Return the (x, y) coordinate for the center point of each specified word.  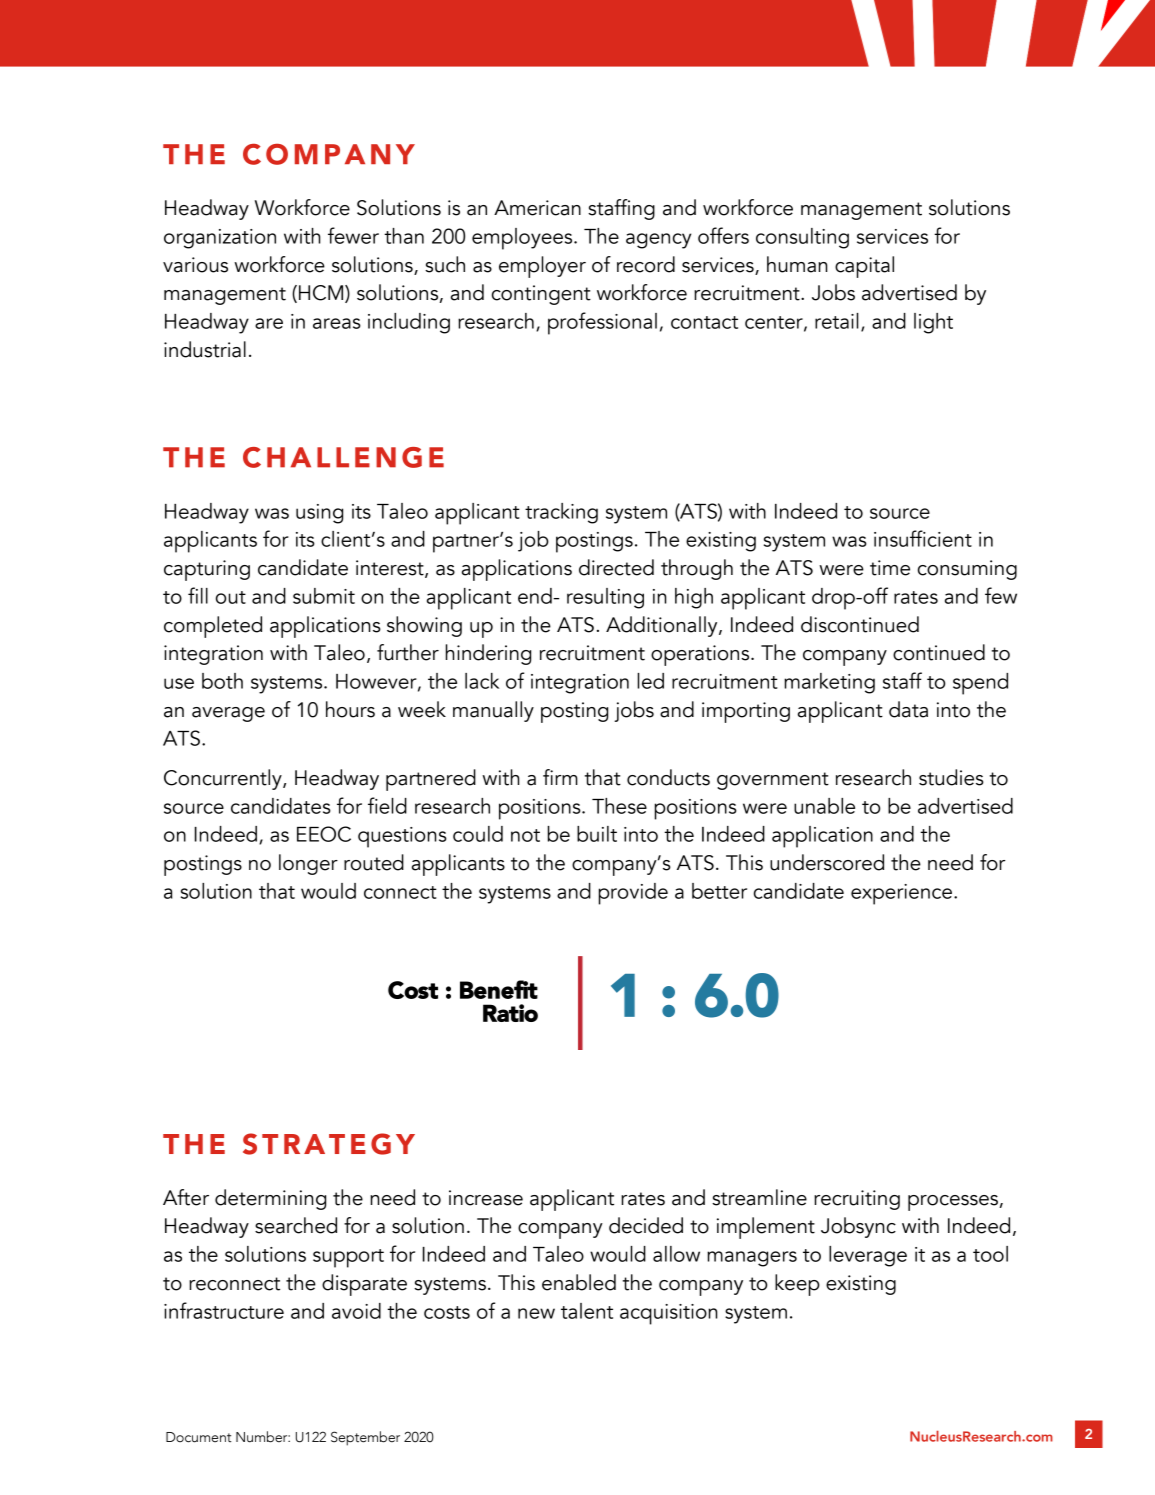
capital (864, 267)
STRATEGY (329, 1144)
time (890, 568)
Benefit (499, 989)
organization (220, 239)
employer (542, 267)
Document (199, 1437)
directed (616, 567)
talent (587, 1311)
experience (901, 894)
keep (797, 1285)
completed (213, 627)
